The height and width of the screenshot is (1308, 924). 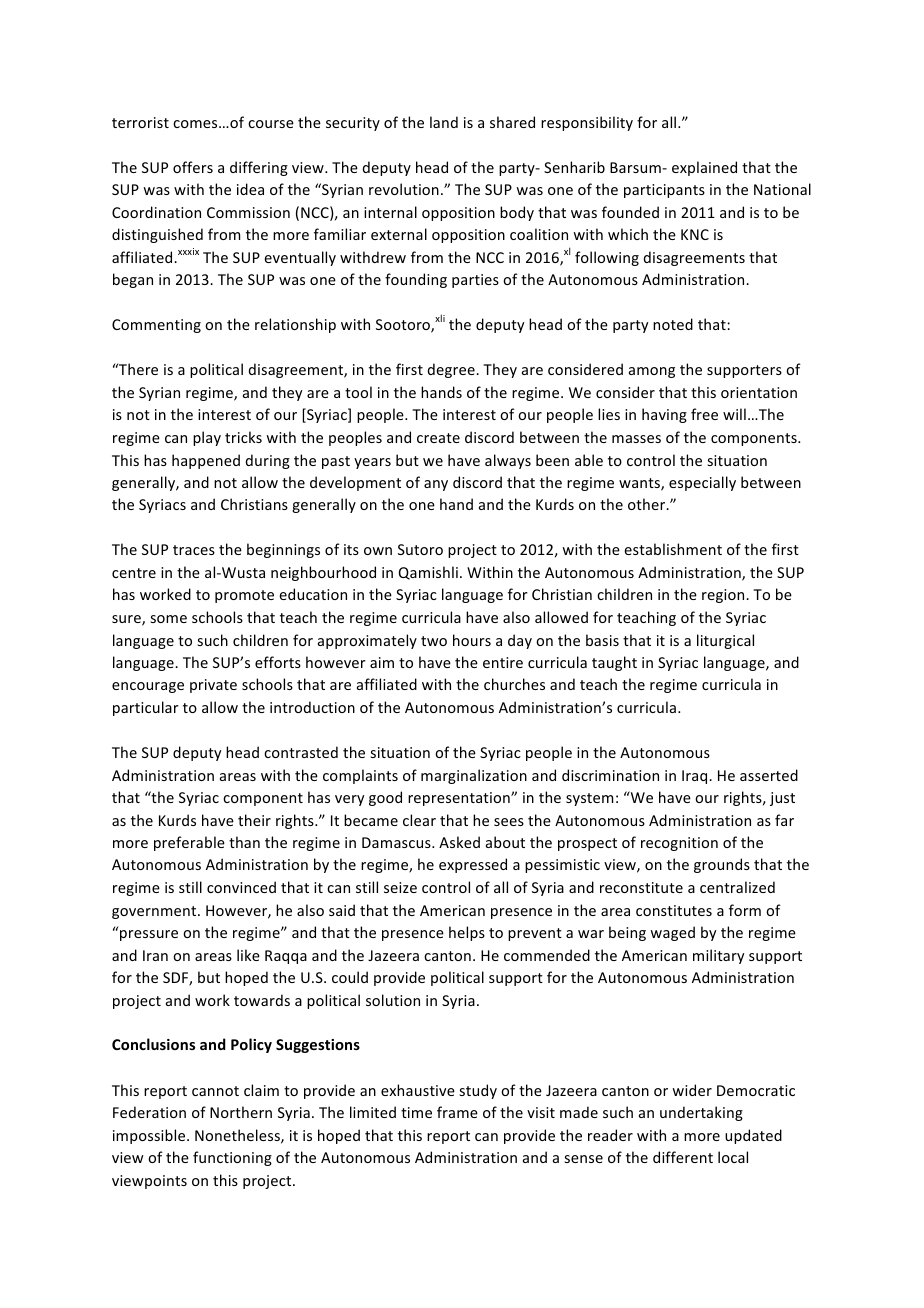 I want to click on participants, so click(x=664, y=191).
